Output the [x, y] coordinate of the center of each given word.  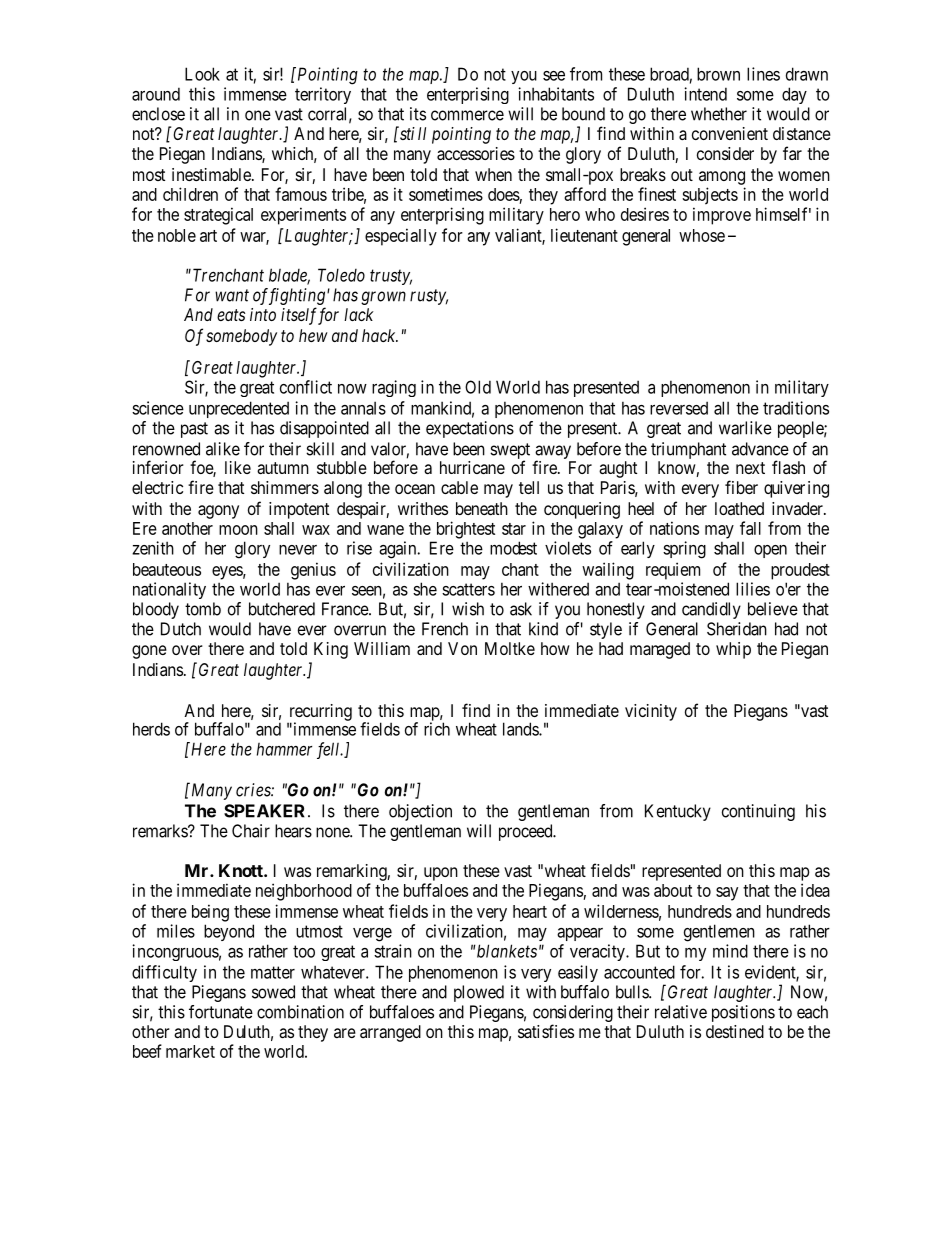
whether [719, 114]
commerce [467, 115]
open [770, 551]
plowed [479, 993]
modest [513, 548]
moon [238, 530]
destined [735, 1031]
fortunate [221, 1012]
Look [202, 74]
